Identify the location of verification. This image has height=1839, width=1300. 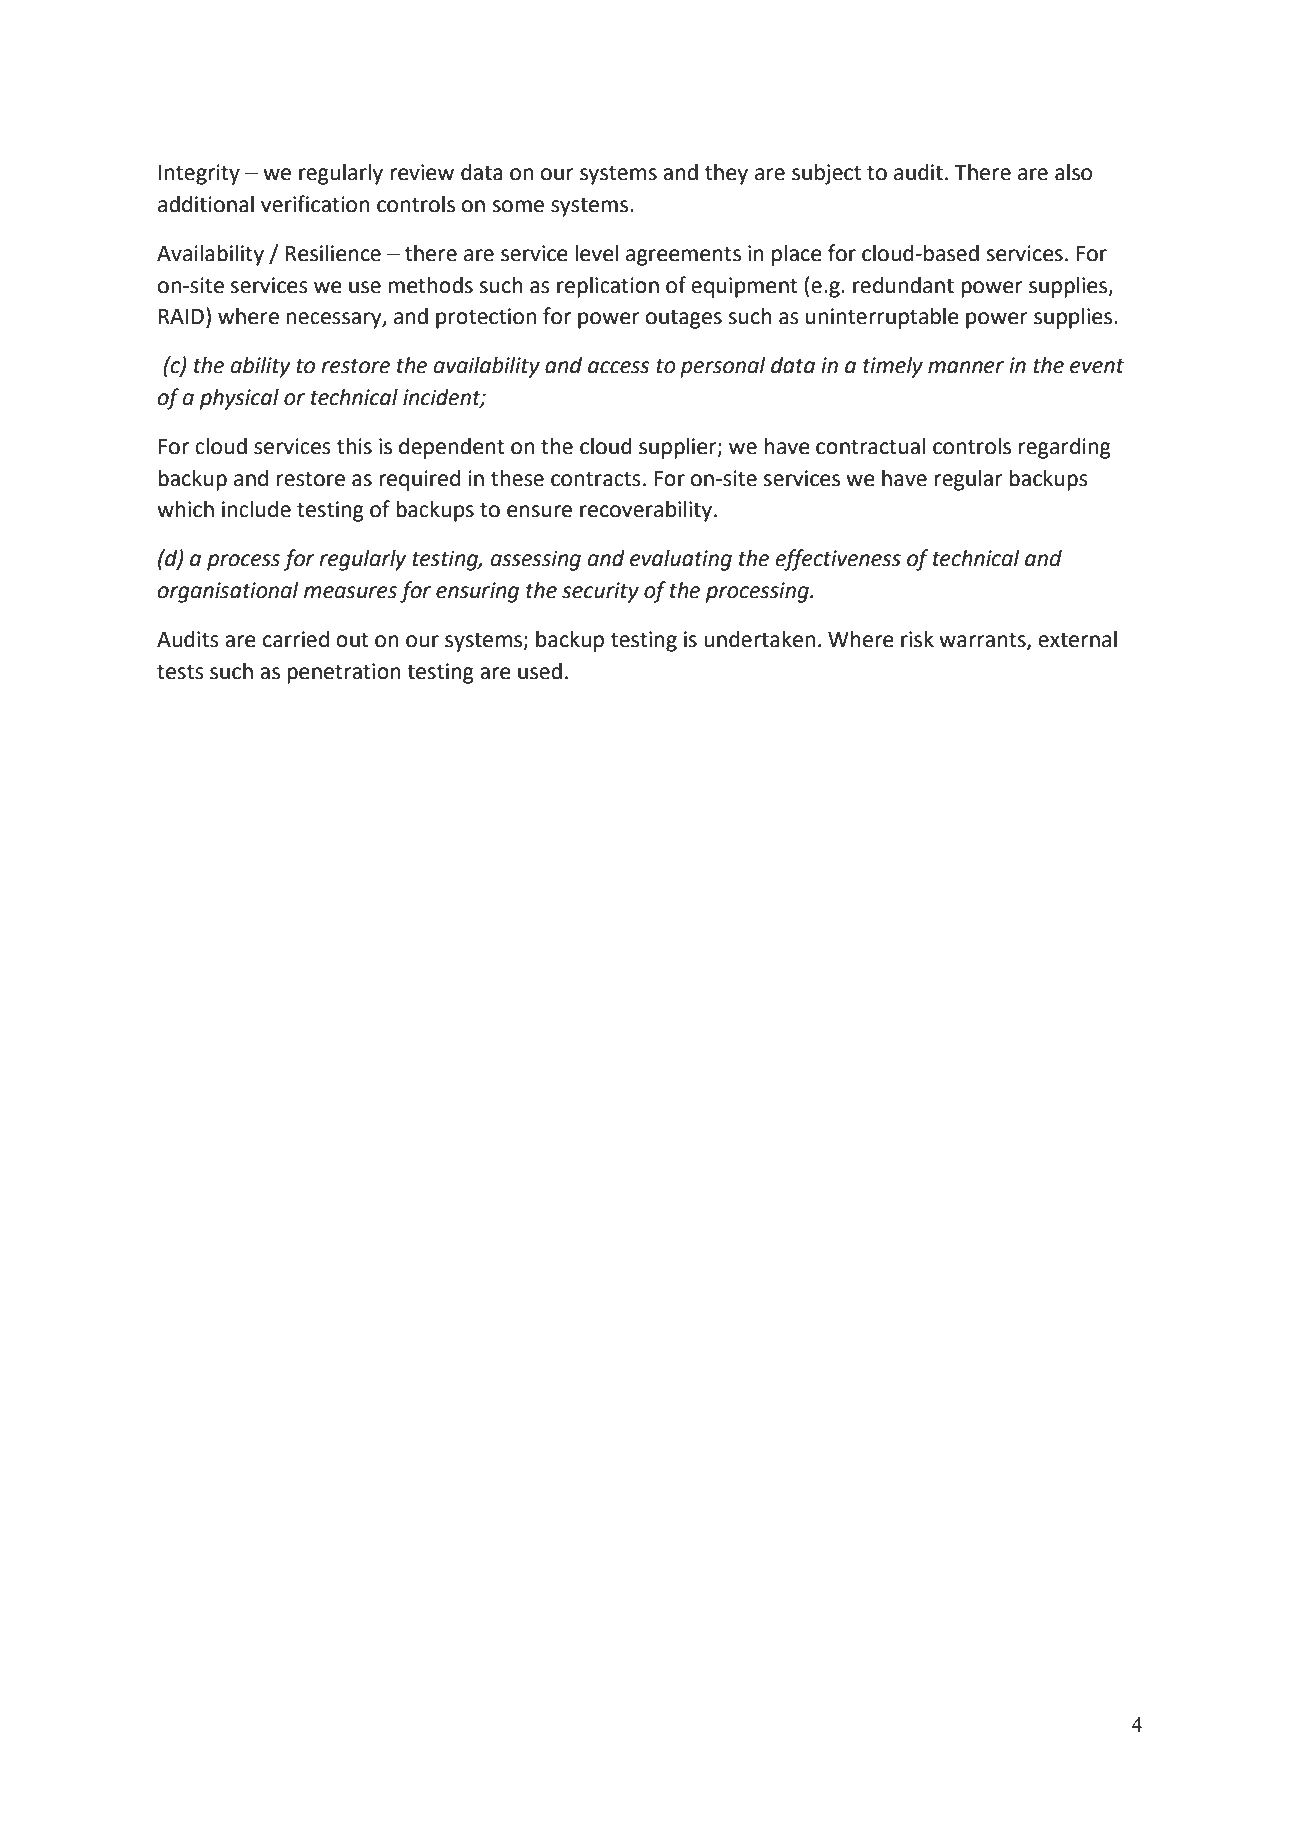
(315, 204).
